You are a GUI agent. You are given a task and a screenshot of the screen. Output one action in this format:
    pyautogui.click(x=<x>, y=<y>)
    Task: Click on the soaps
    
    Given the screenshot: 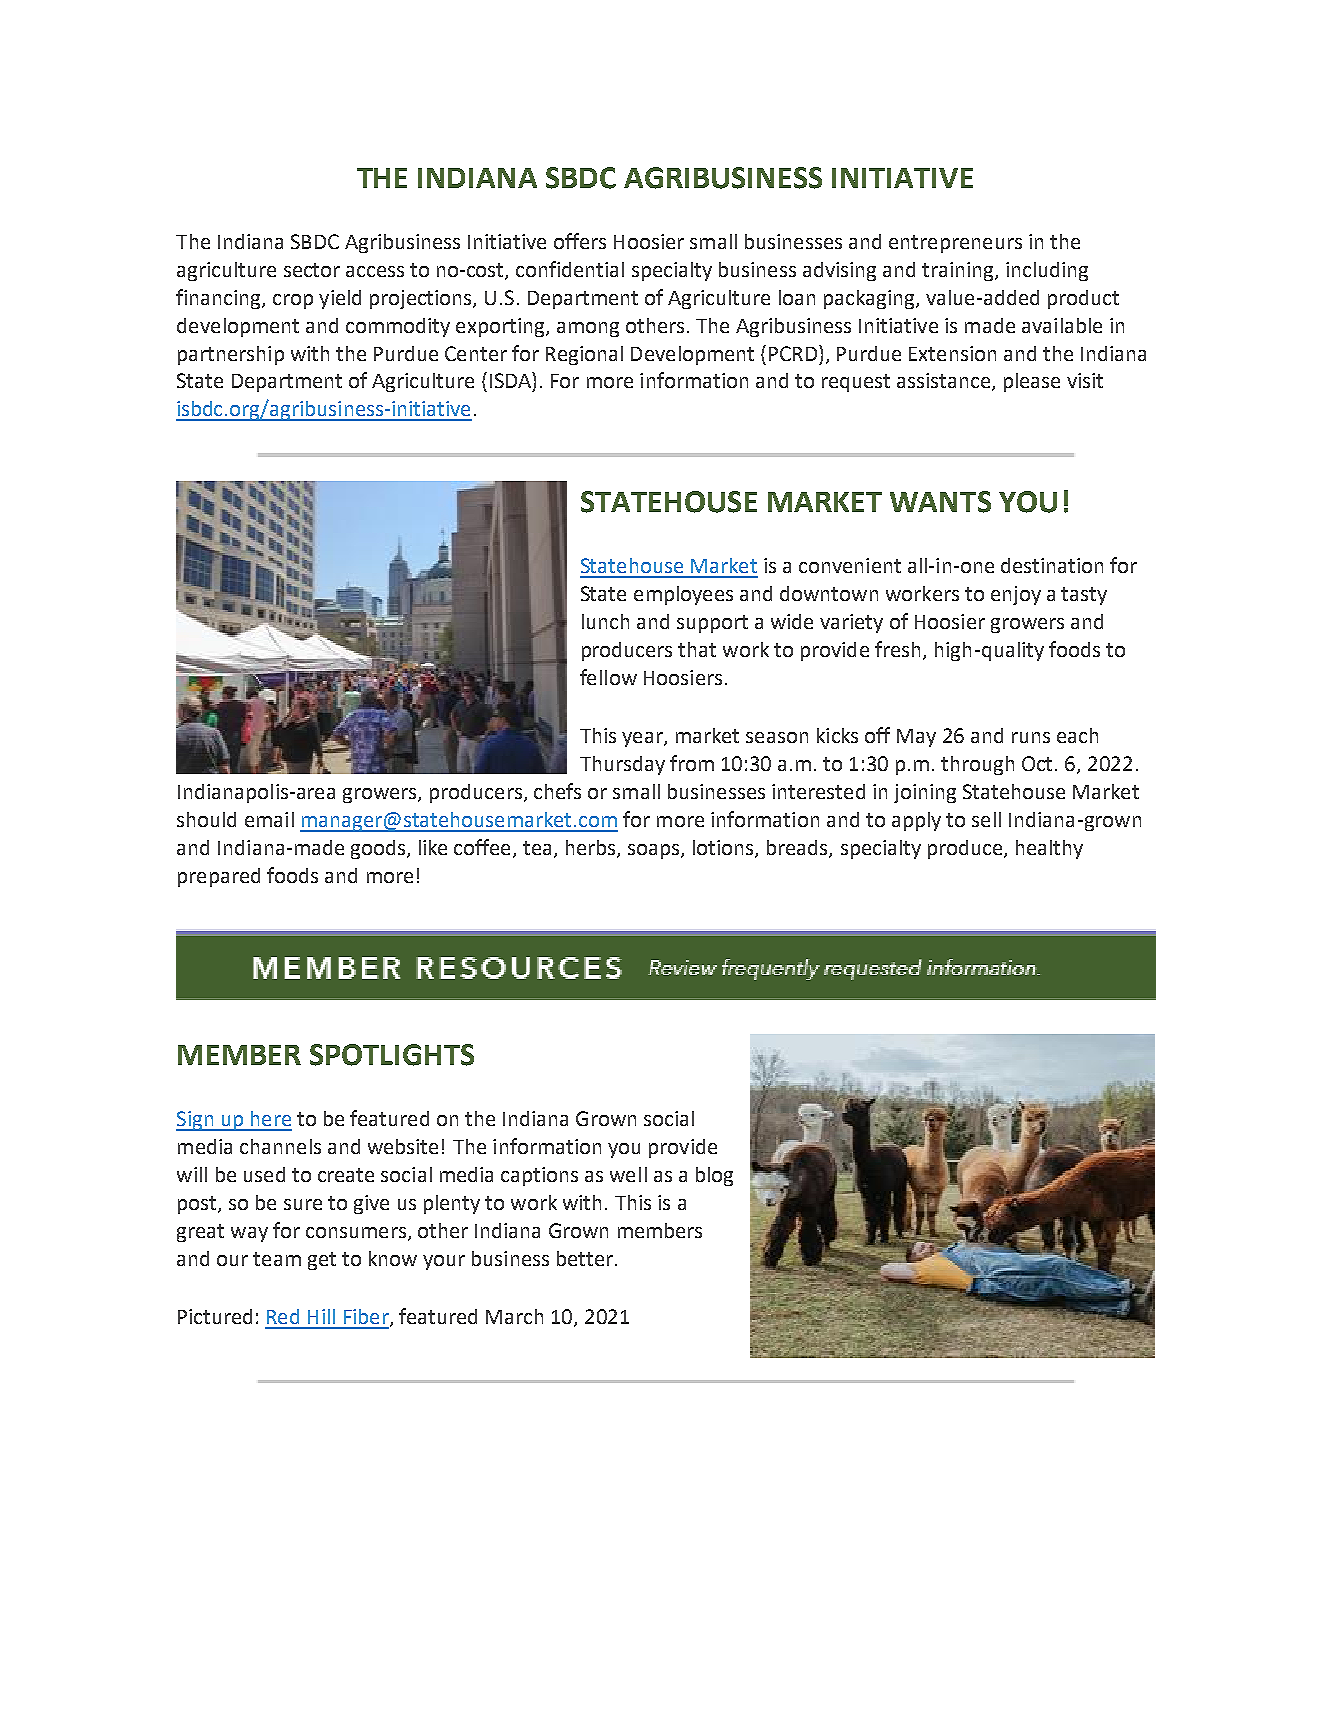 What is the action you would take?
    pyautogui.click(x=655, y=851)
